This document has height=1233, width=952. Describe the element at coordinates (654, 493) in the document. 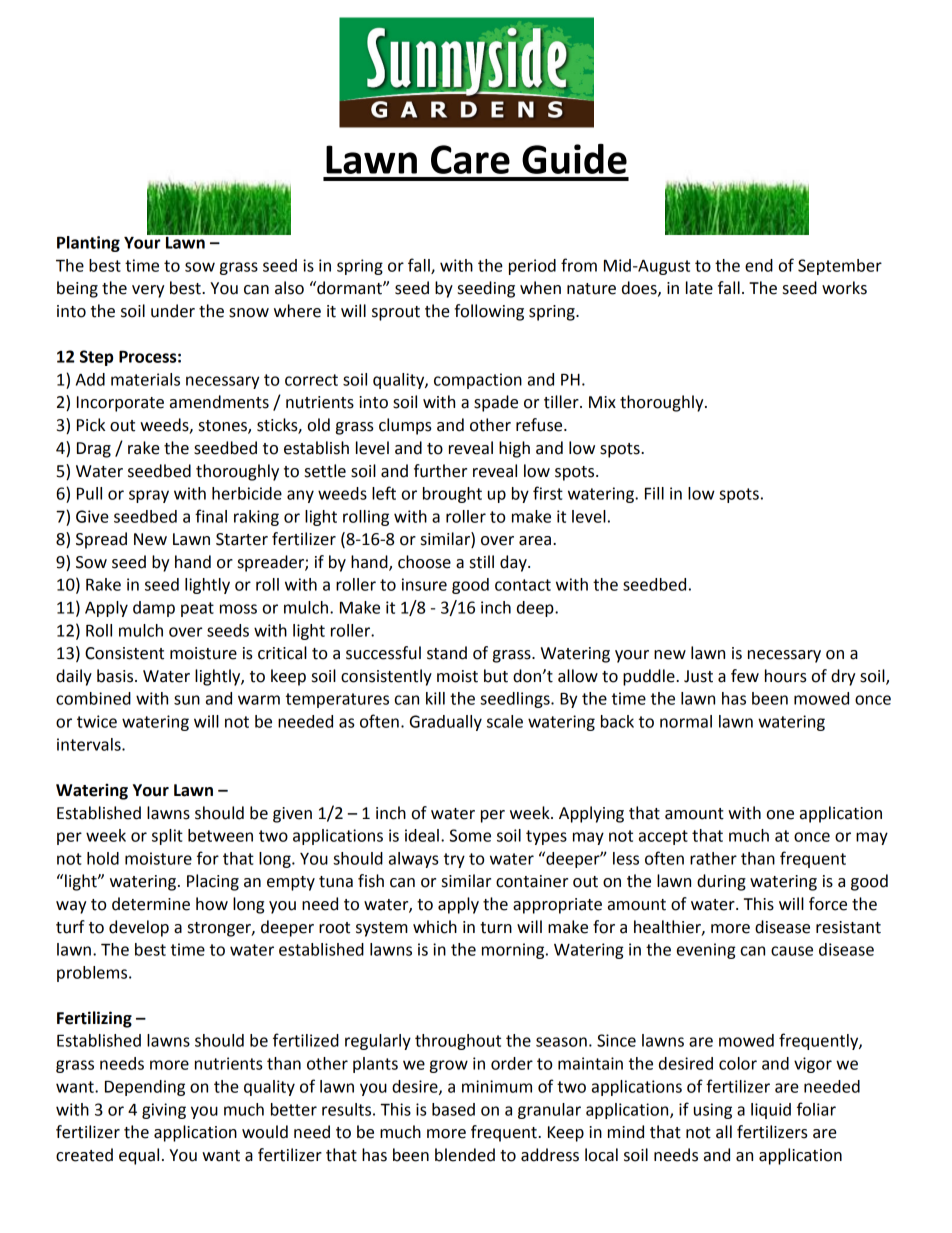

I see `Fill` at that location.
